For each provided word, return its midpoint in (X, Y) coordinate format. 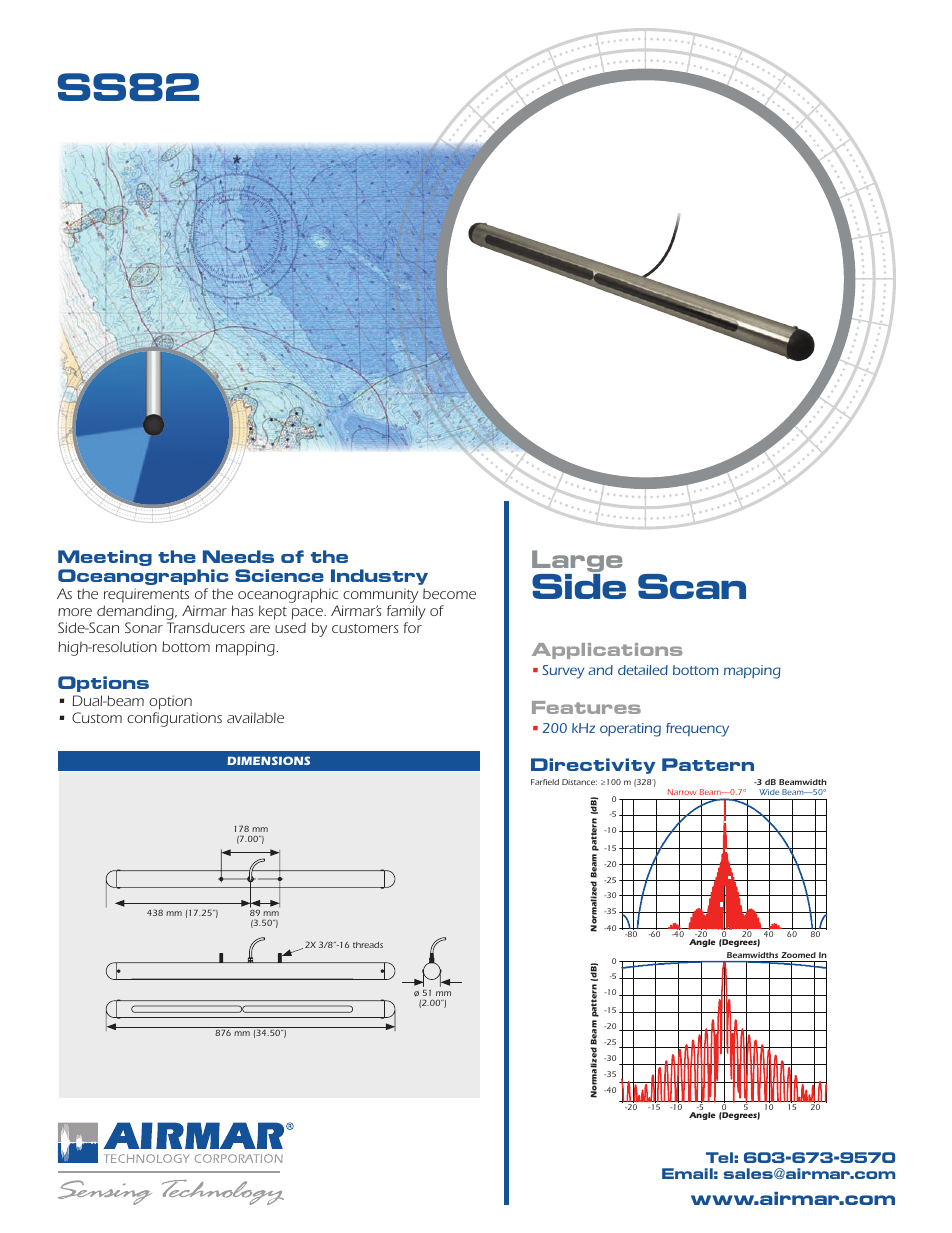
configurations (174, 719)
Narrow (682, 792)
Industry (379, 577)
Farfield (545, 782)
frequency (697, 730)
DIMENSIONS (268, 760)
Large (577, 562)
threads (368, 945)
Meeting (105, 558)
